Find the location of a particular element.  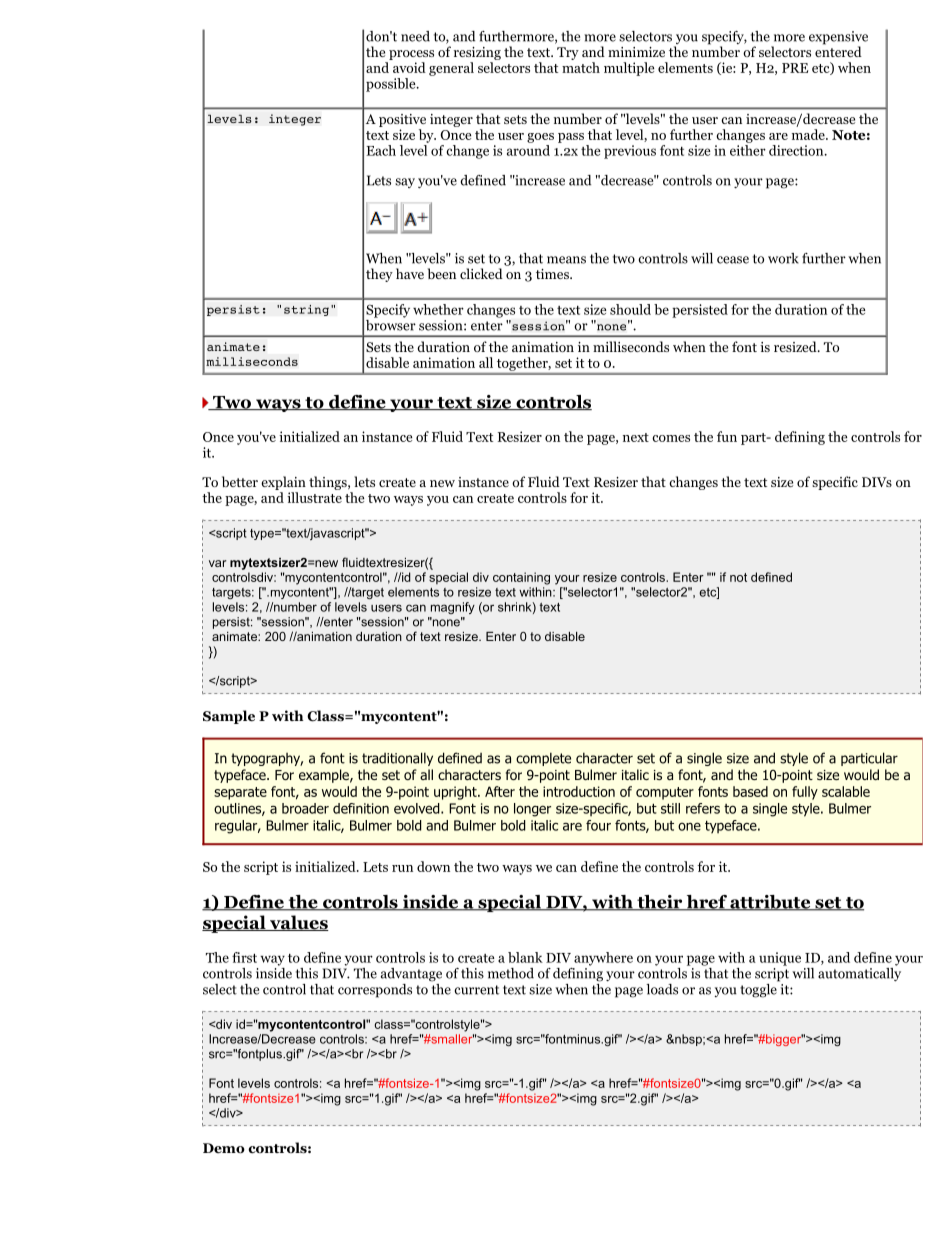

fun is located at coordinates (727, 436).
